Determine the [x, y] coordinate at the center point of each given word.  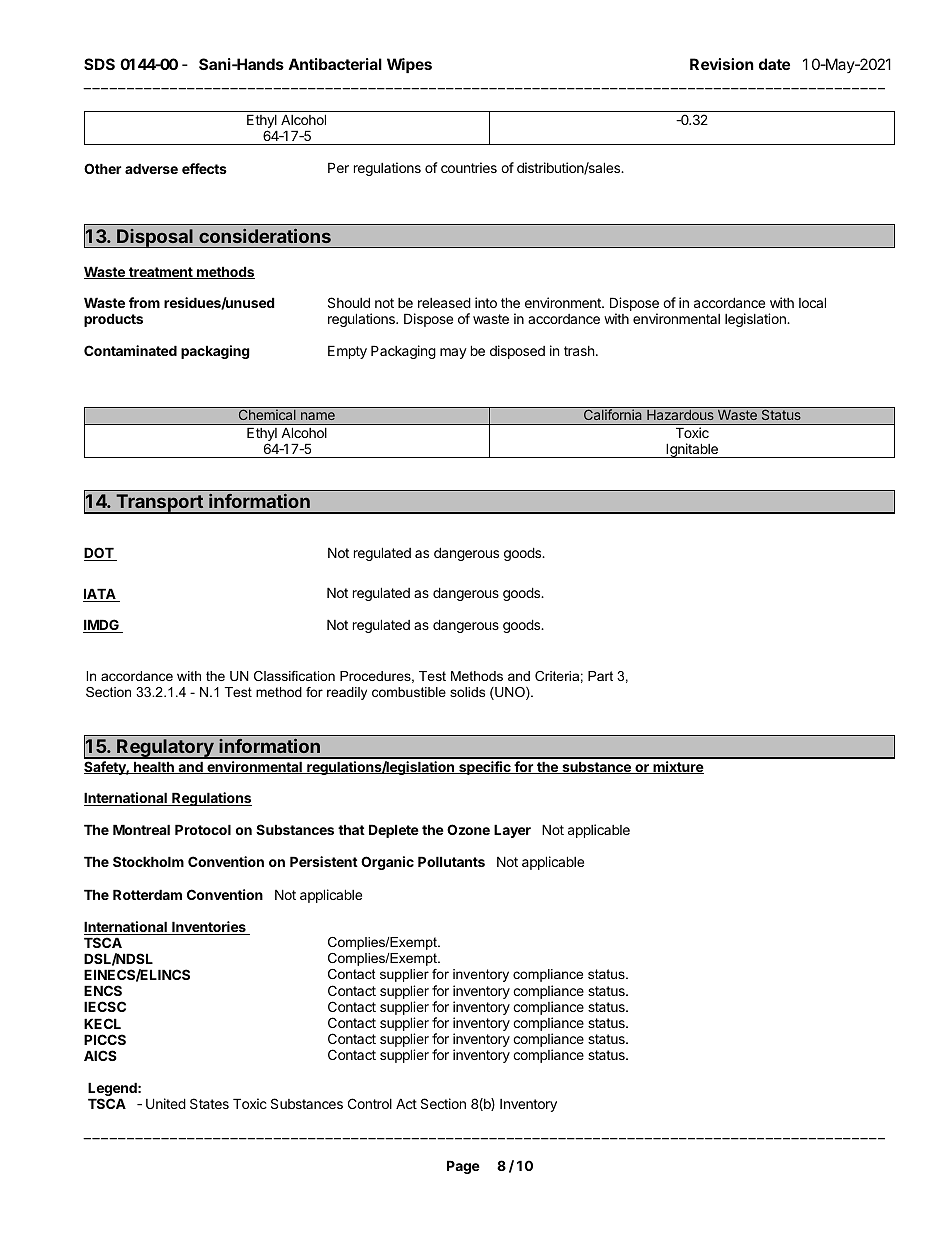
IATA [100, 595]
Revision [722, 64]
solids [467, 692]
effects [204, 168]
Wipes [409, 65]
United [166, 1103]
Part [600, 676]
